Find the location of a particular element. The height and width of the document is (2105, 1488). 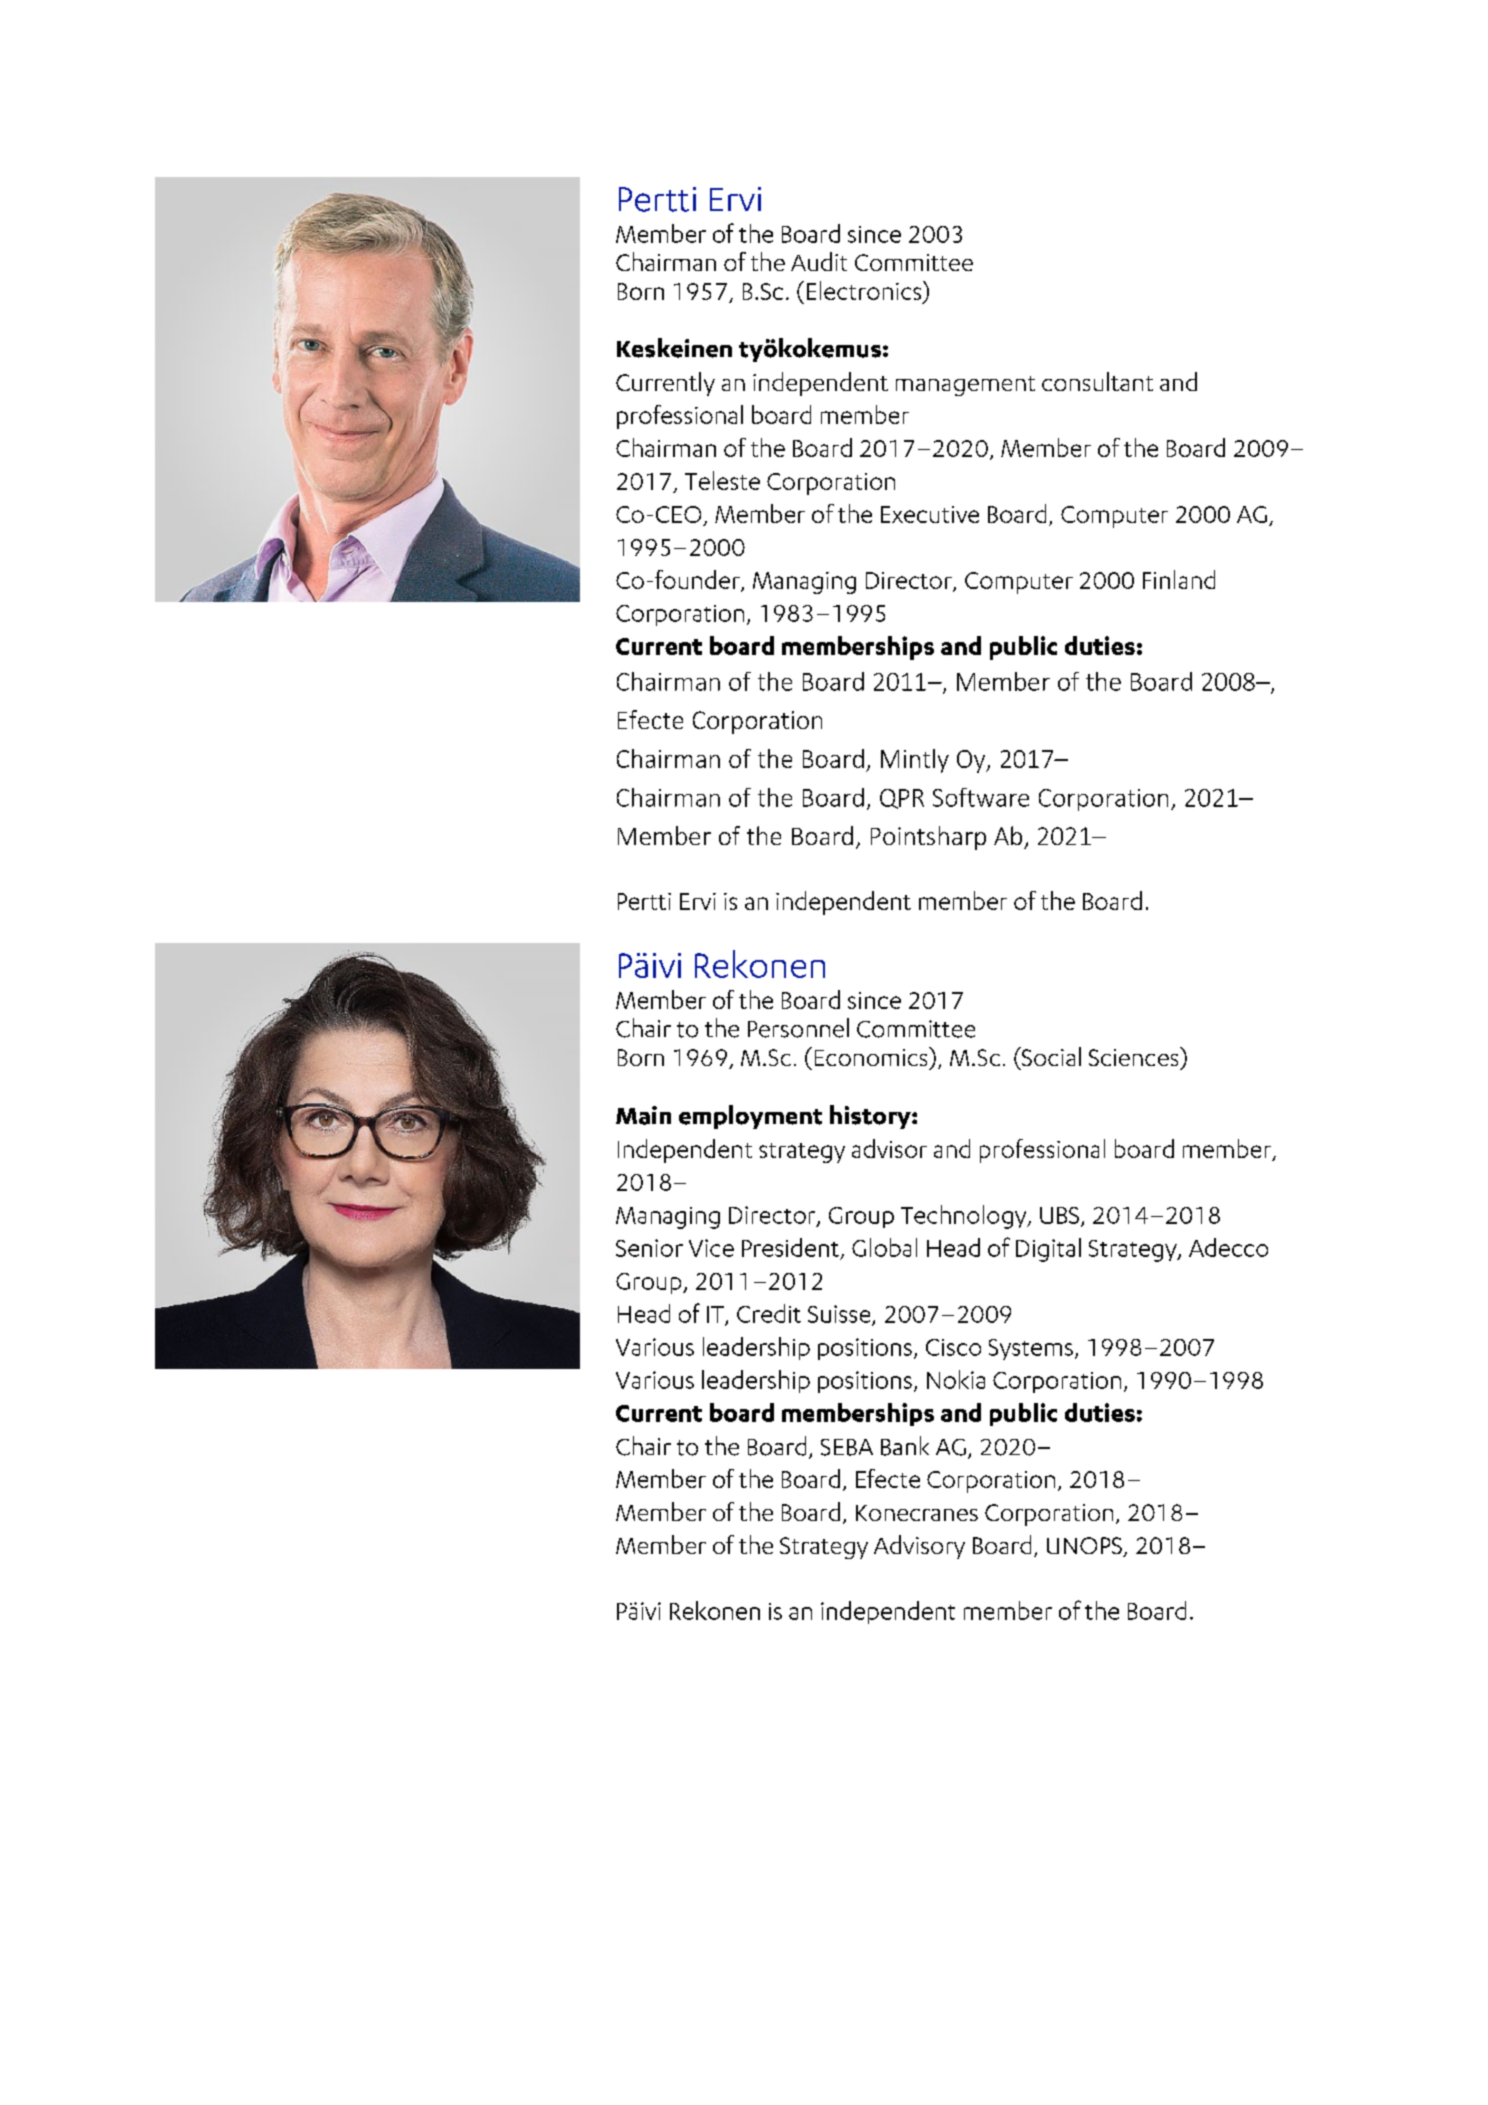

Software is located at coordinates (981, 797).
